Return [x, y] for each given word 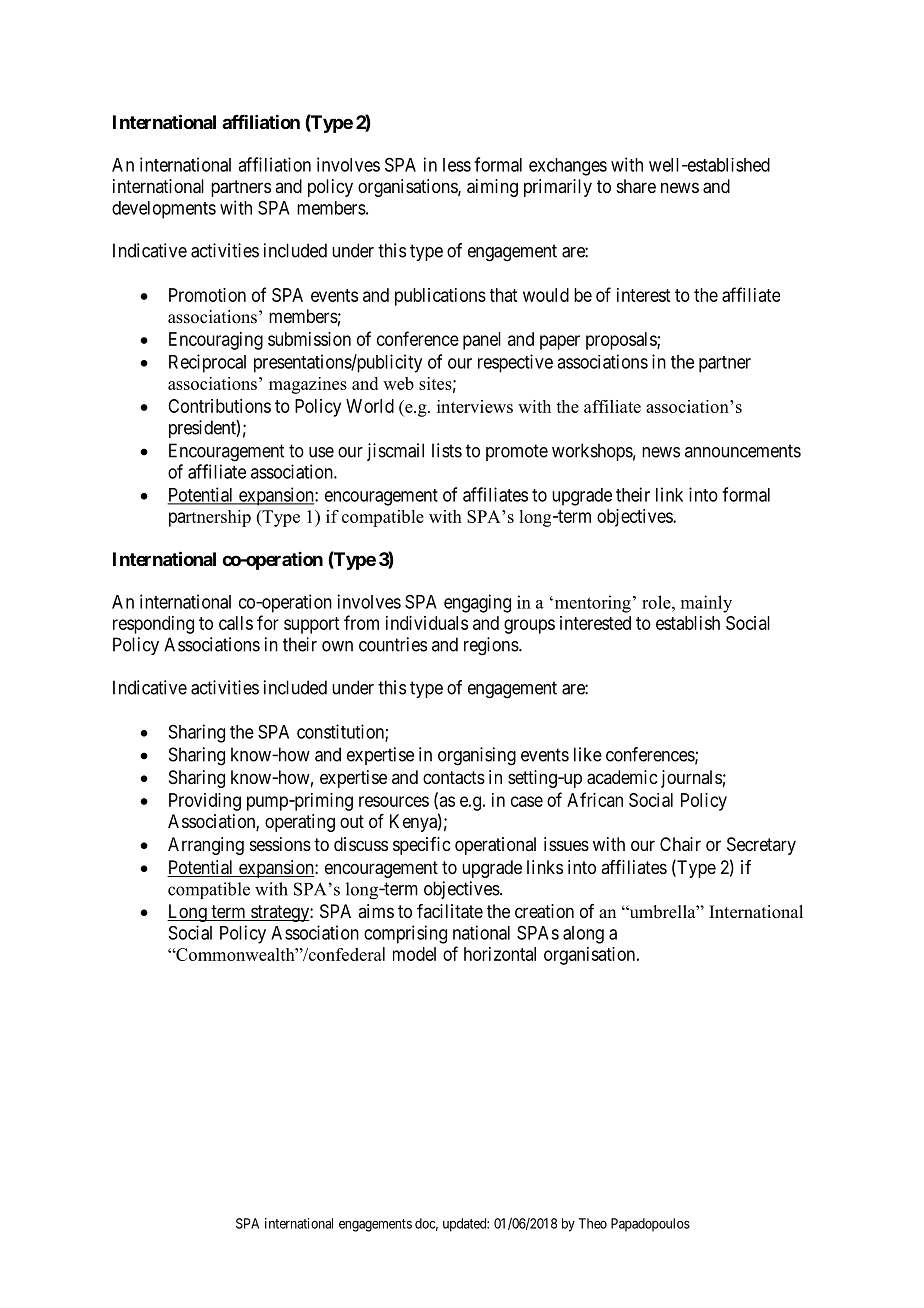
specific [421, 846]
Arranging [206, 846]
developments [164, 210]
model [414, 954]
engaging [477, 603]
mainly [706, 604]
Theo [593, 1223]
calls [236, 623]
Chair [680, 844]
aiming [492, 188]
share [636, 186]
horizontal [500, 954]
